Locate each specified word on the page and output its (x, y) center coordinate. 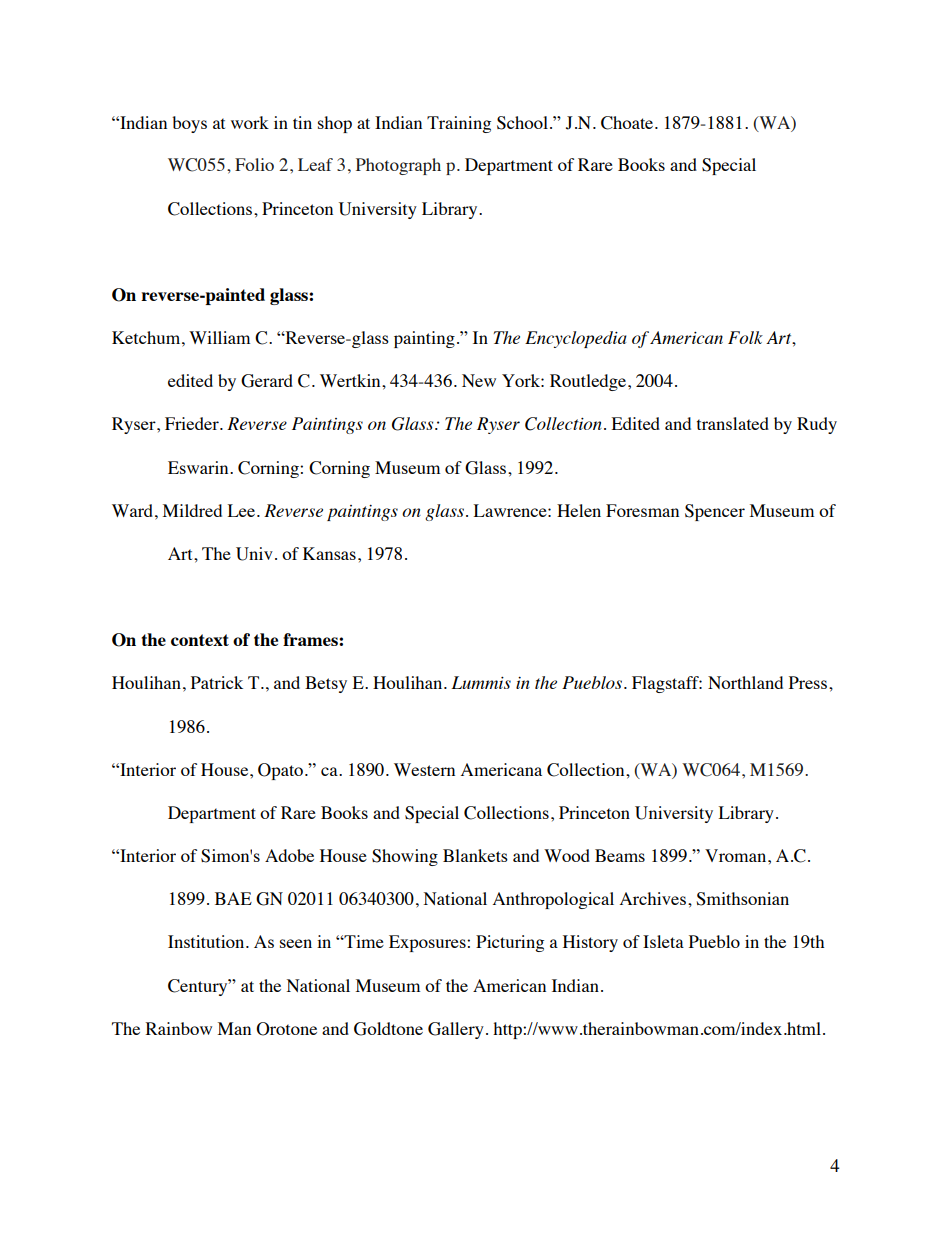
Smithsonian (742, 899)
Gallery (456, 1030)
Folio (254, 164)
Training (459, 124)
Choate (628, 123)
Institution (207, 941)
